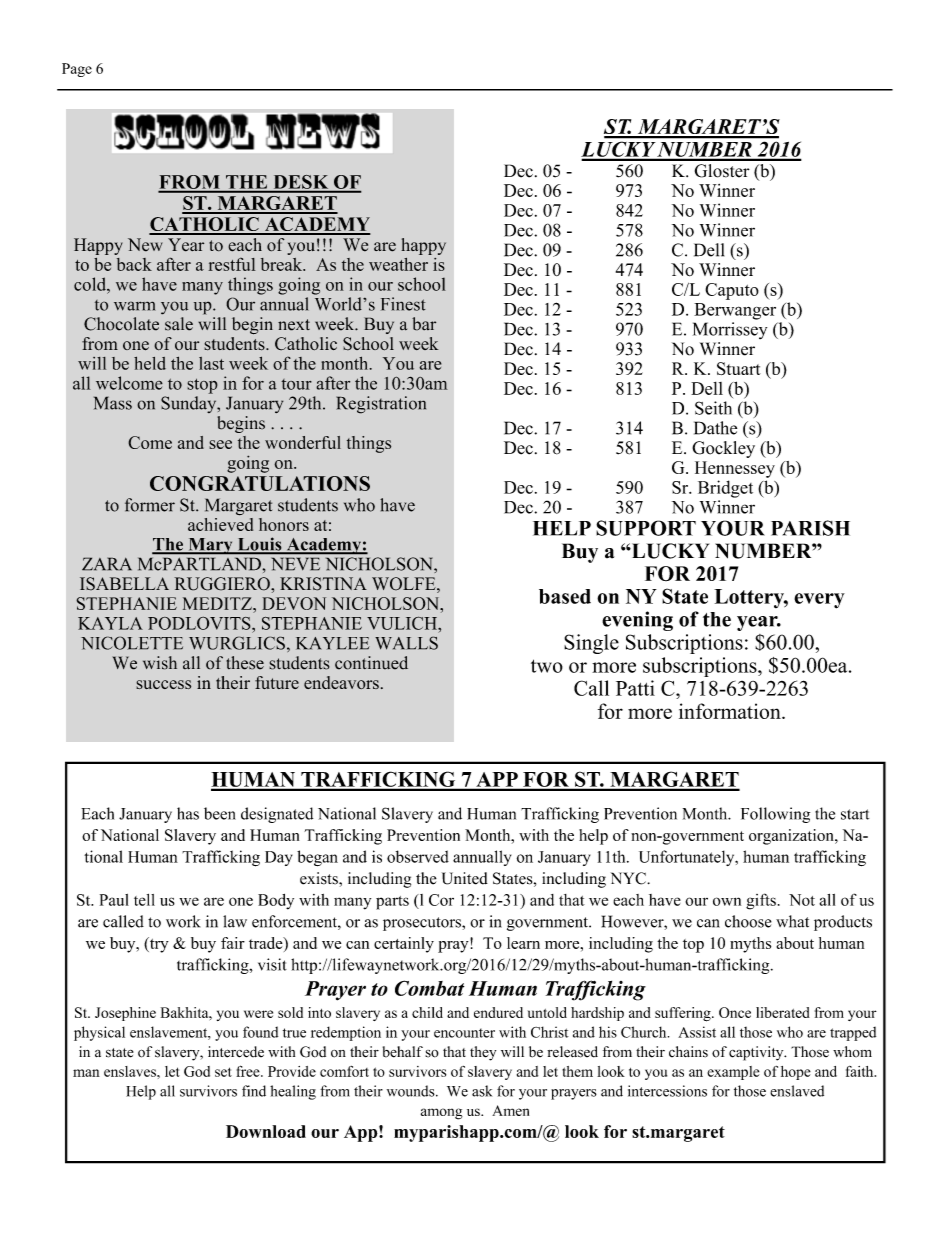 Image resolution: width=952 pixels, height=1233 pixels. What do you see at coordinates (381, 405) in the image?
I see `Registration` at bounding box center [381, 405].
